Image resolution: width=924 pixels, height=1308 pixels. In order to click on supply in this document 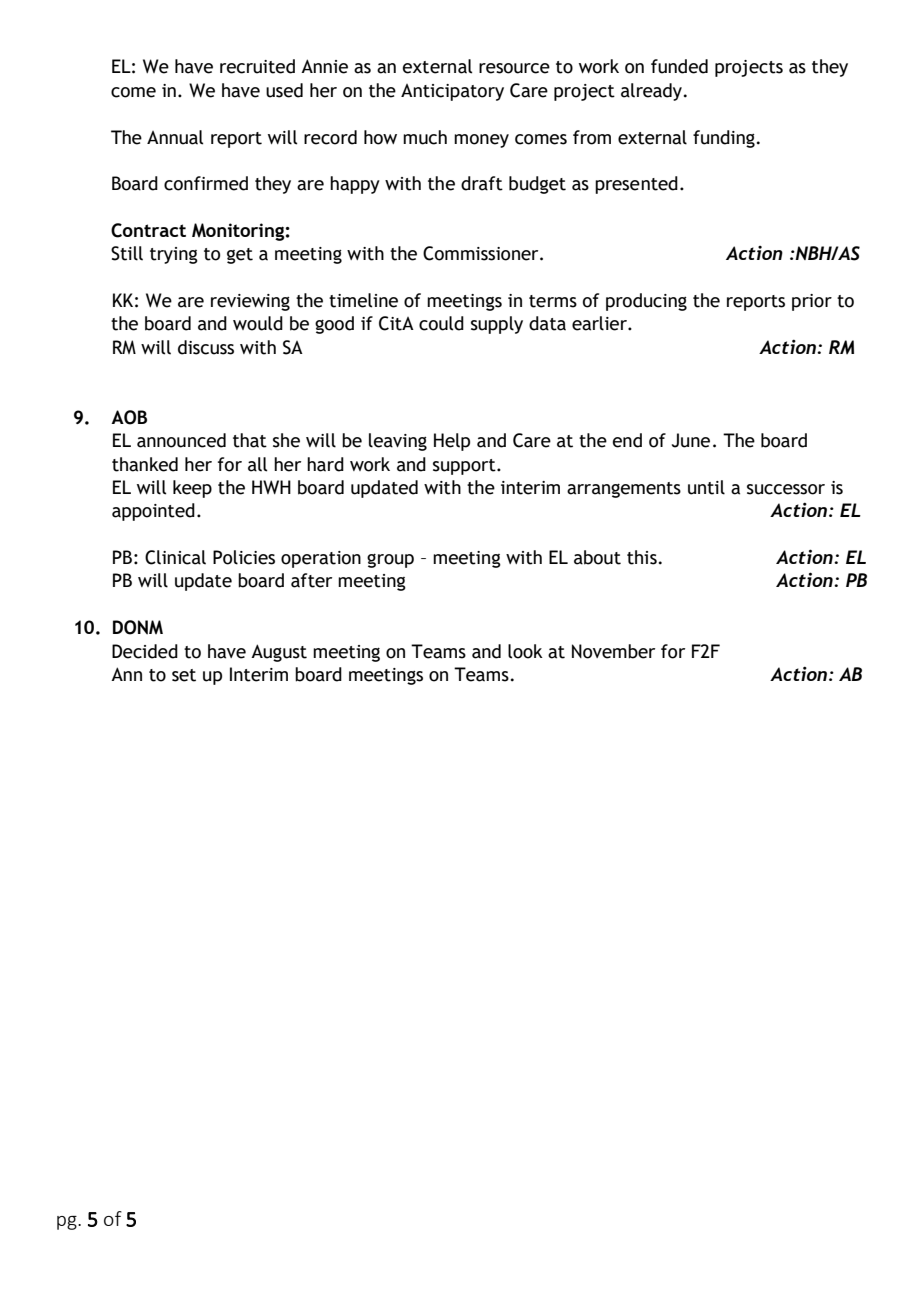, I will do `click(497, 325)`.
